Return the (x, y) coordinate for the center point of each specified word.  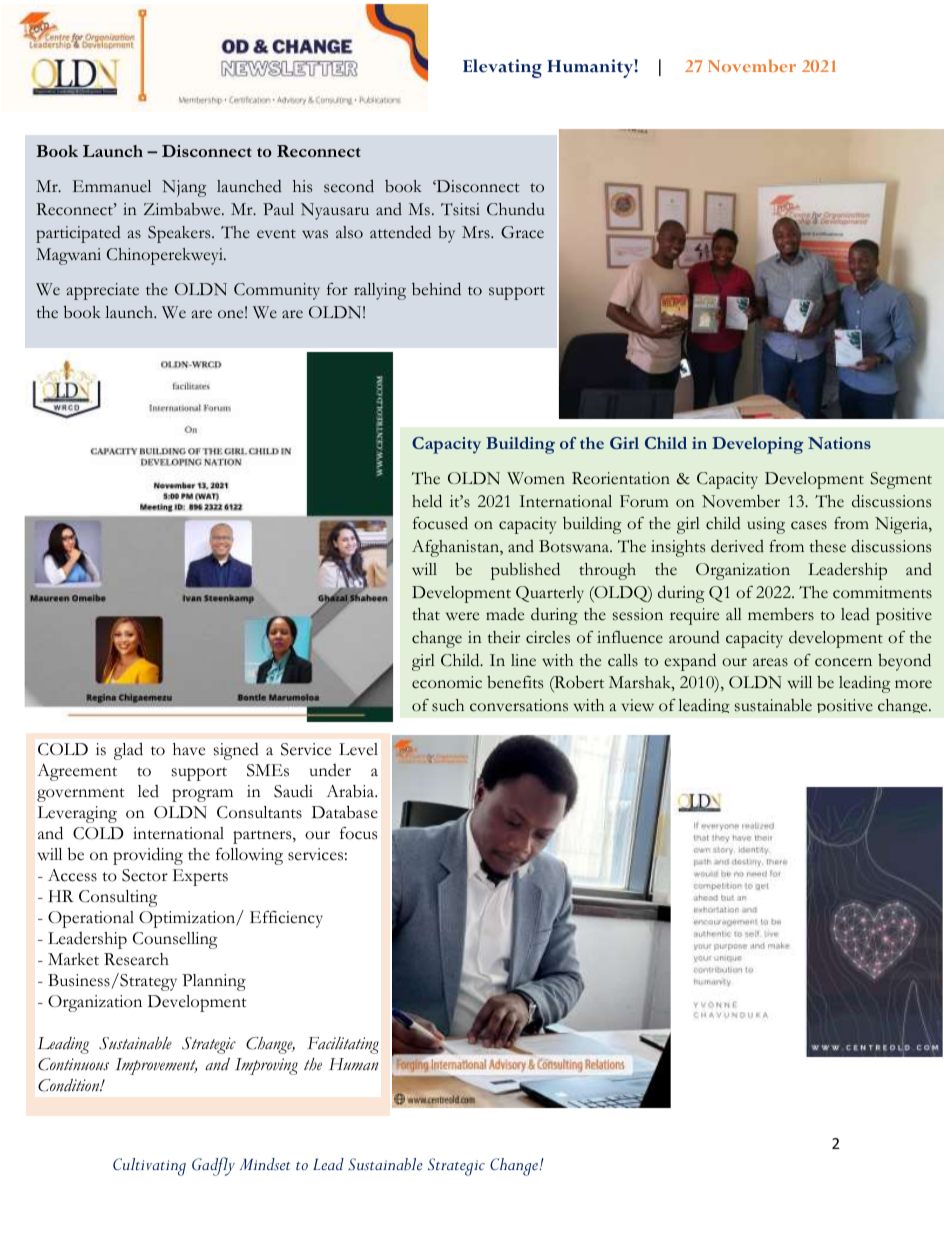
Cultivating (149, 1167)
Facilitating (343, 1045)
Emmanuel (112, 186)
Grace (522, 232)
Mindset (265, 1164)
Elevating (502, 68)
